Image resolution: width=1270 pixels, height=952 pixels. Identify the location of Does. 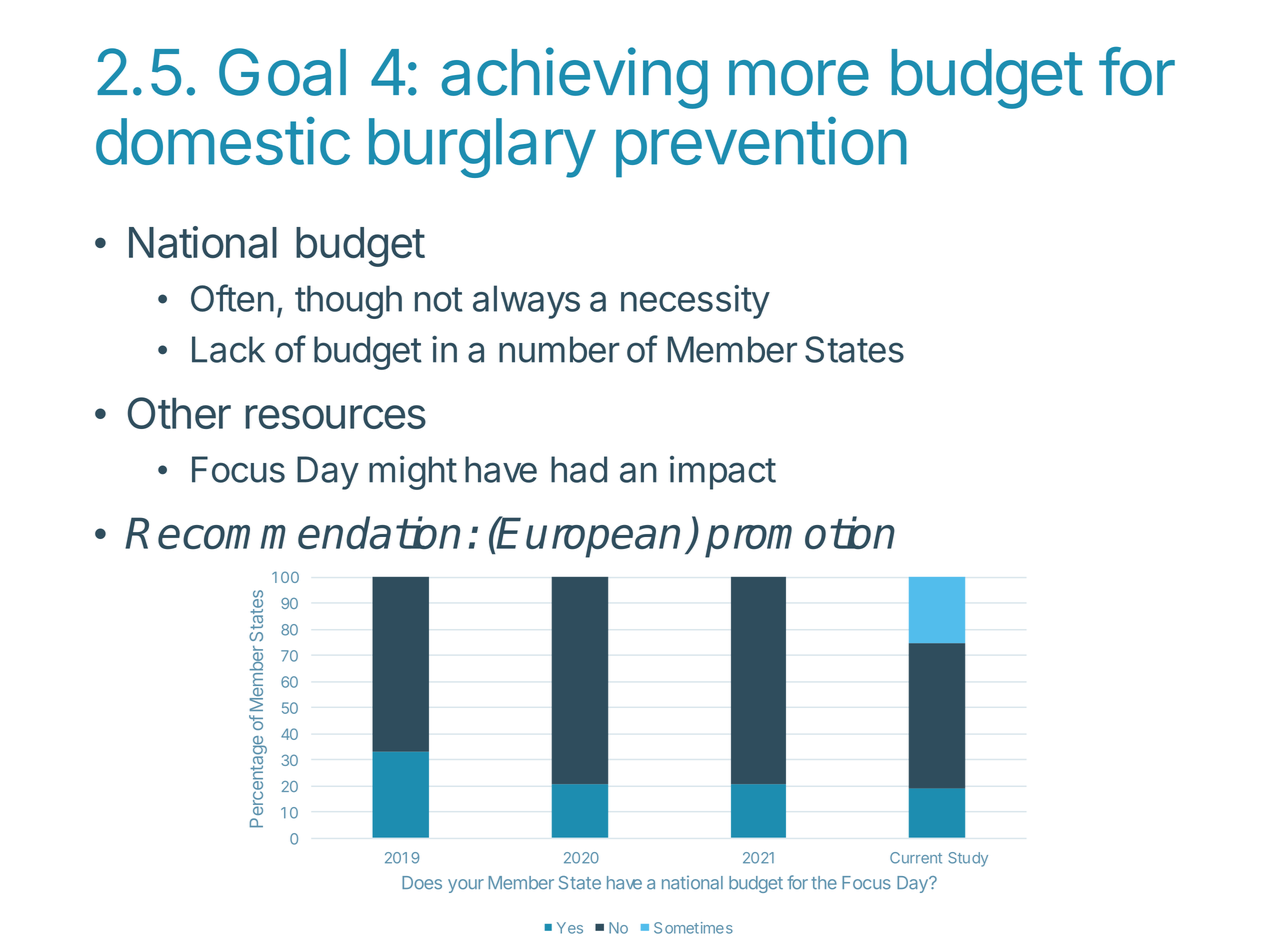
(422, 883).
